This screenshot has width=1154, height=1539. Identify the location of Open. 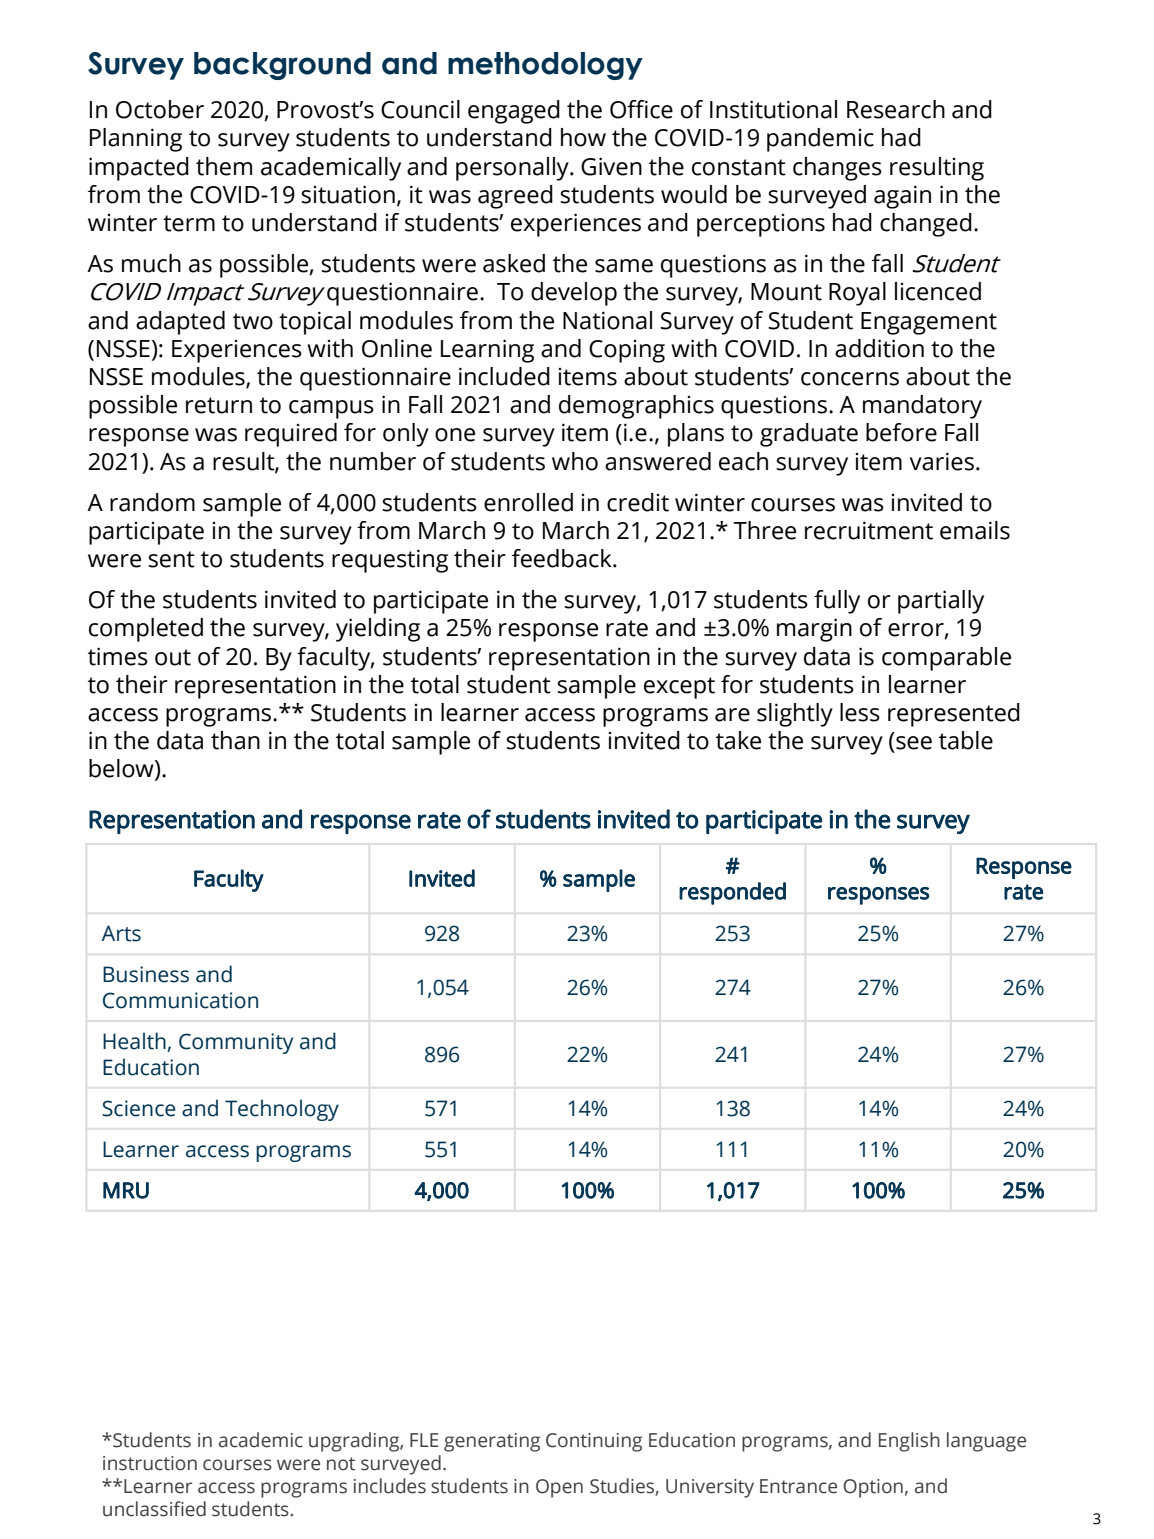
(559, 1488).
